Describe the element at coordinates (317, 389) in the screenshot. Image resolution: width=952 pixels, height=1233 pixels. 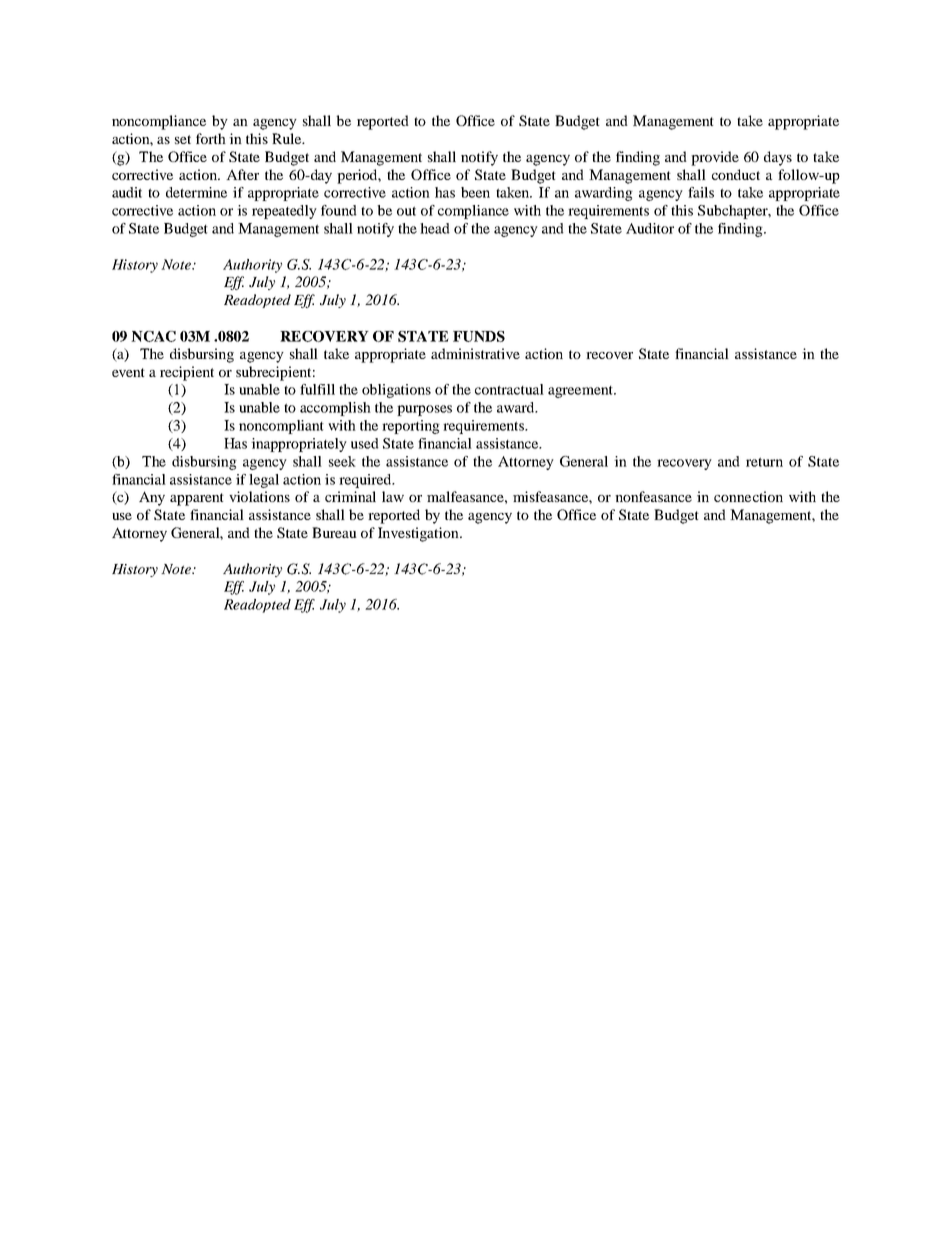
I see `fulfill` at that location.
